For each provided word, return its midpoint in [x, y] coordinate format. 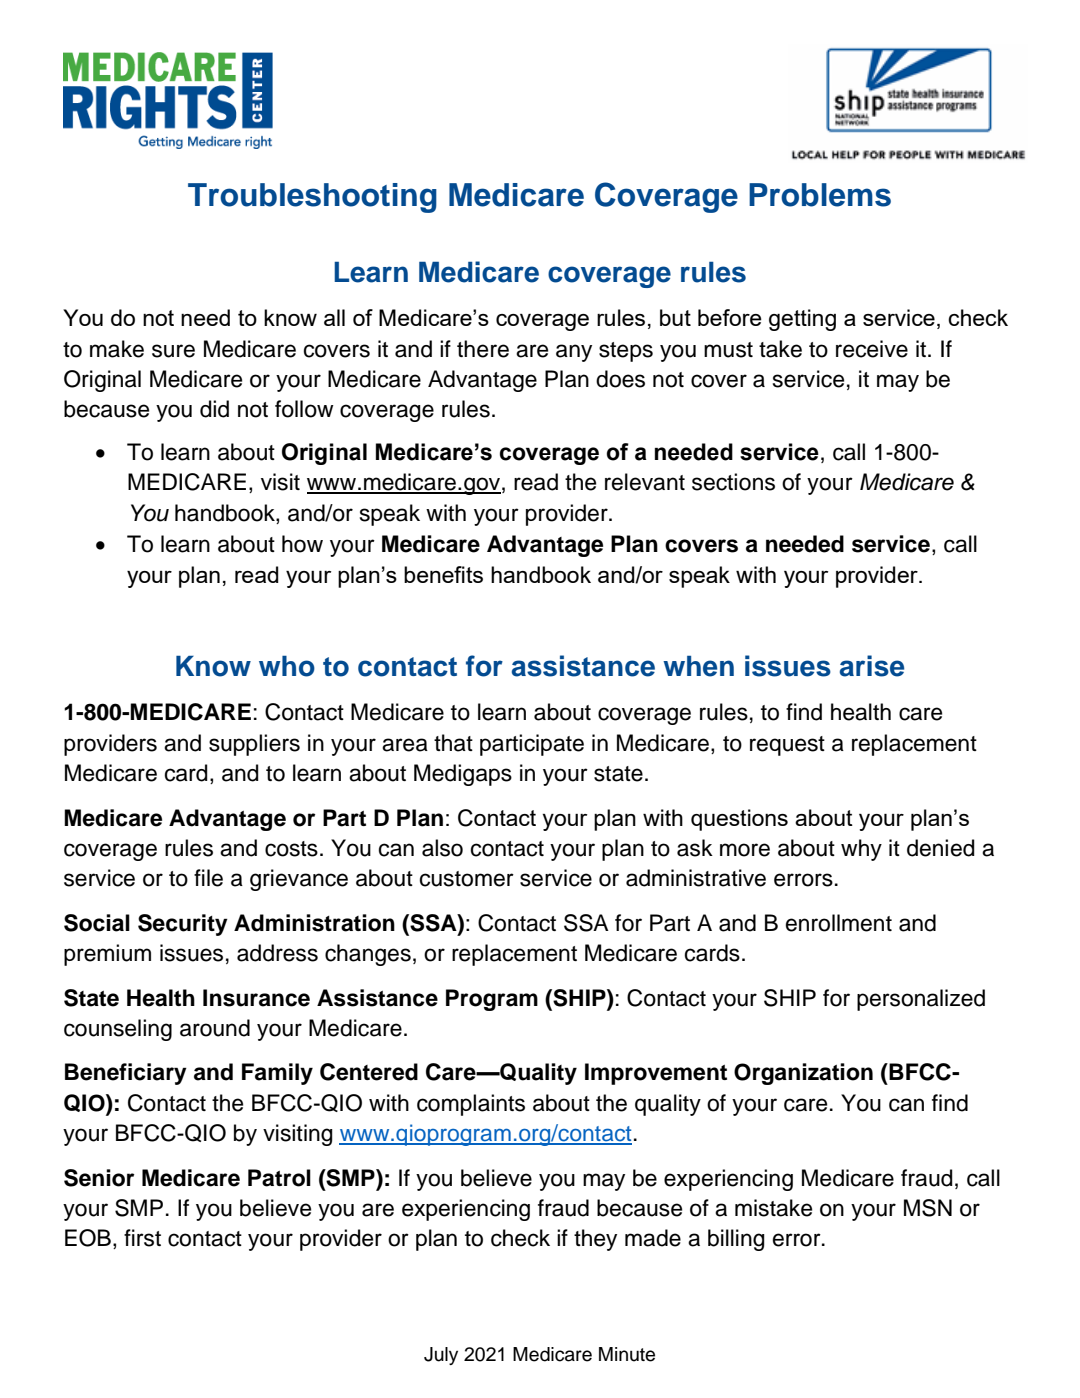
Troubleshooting [312, 198]
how [302, 544]
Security [183, 925]
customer [467, 879]
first [142, 1238]
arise [872, 666]
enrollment [839, 923]
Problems [820, 195]
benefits [443, 574]
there [483, 349]
